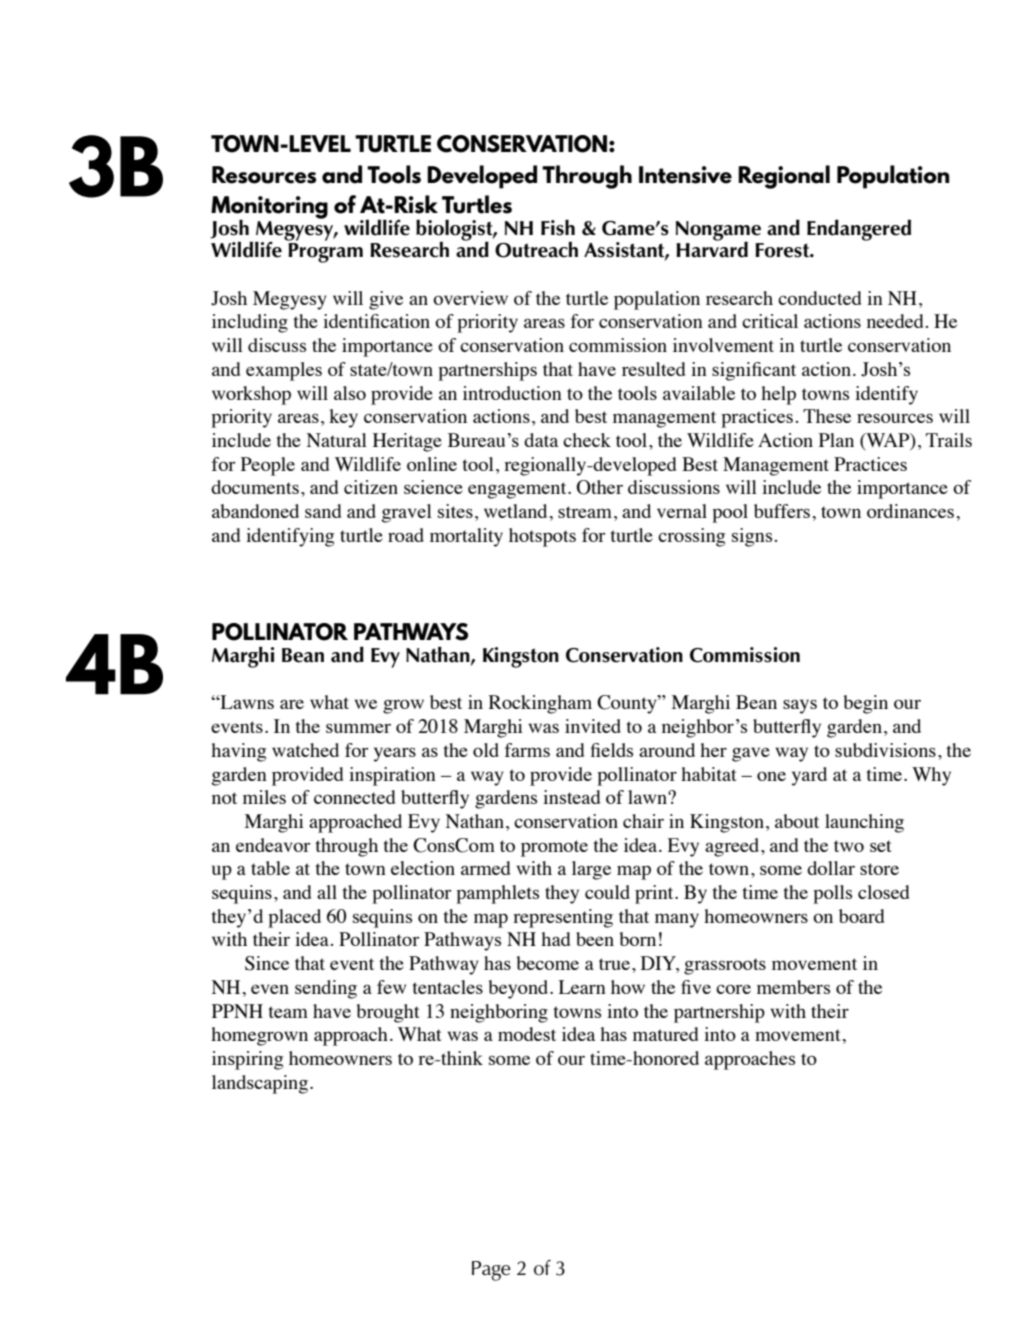 The image size is (1036, 1341). I want to click on invited, so click(593, 726).
